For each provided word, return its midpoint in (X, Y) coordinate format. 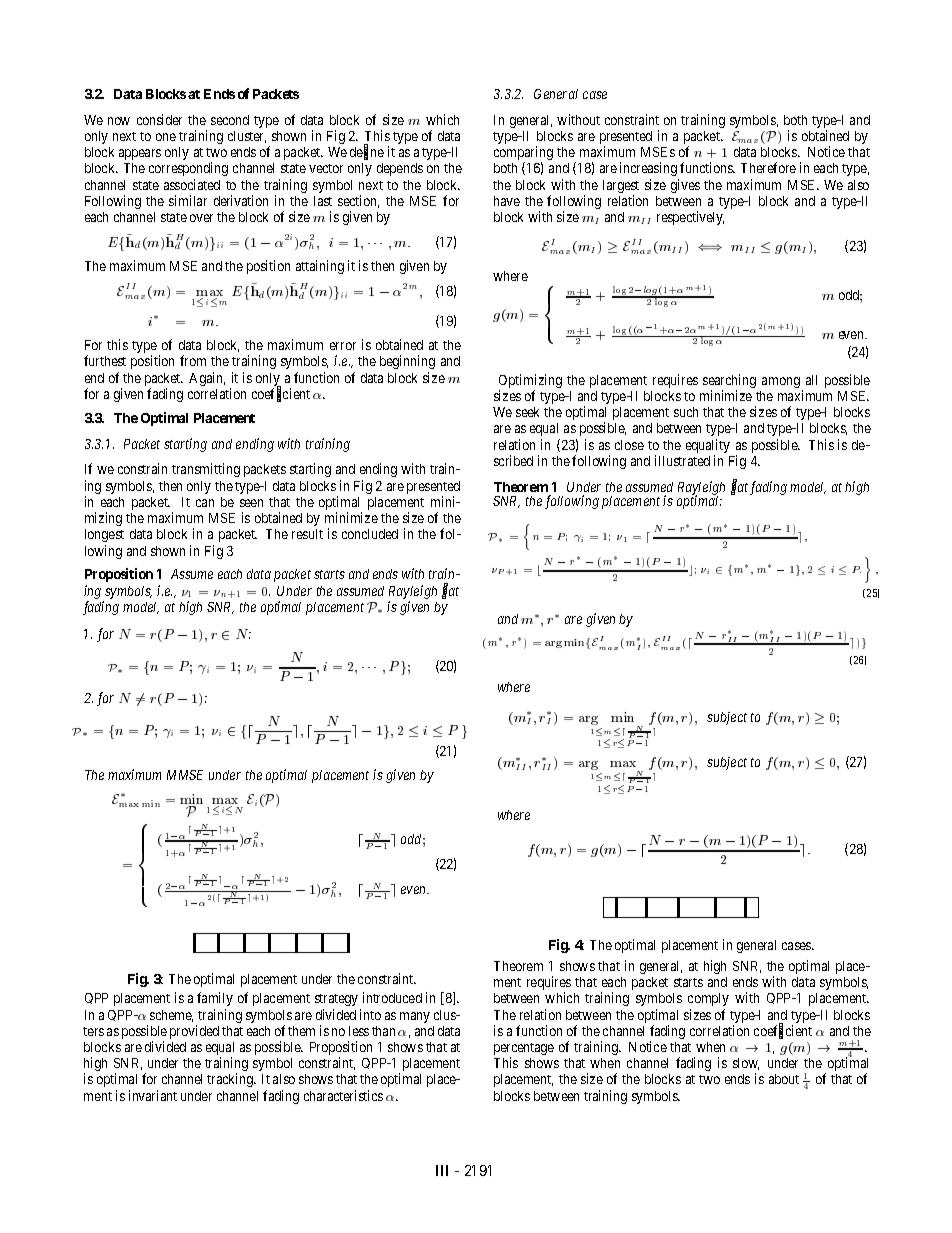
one (166, 137)
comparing (523, 154)
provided (194, 1032)
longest (104, 535)
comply (708, 999)
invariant (153, 1095)
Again (207, 379)
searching (729, 382)
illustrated (682, 460)
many (415, 1017)
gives (685, 186)
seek (527, 412)
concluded (370, 534)
